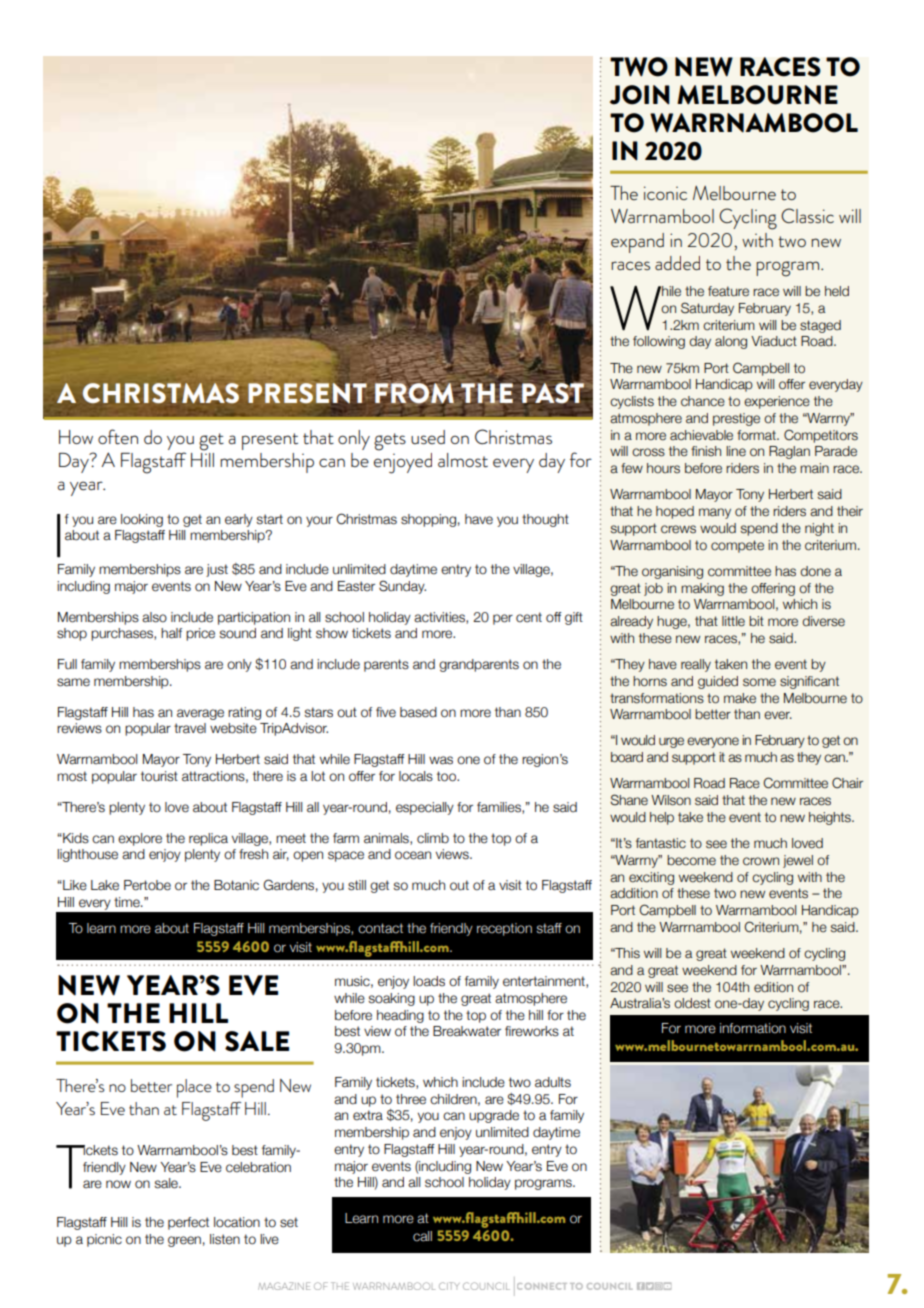 This page has height=1308, width=924. What do you see at coordinates (118, 437) in the page?
I see `often` at bounding box center [118, 437].
